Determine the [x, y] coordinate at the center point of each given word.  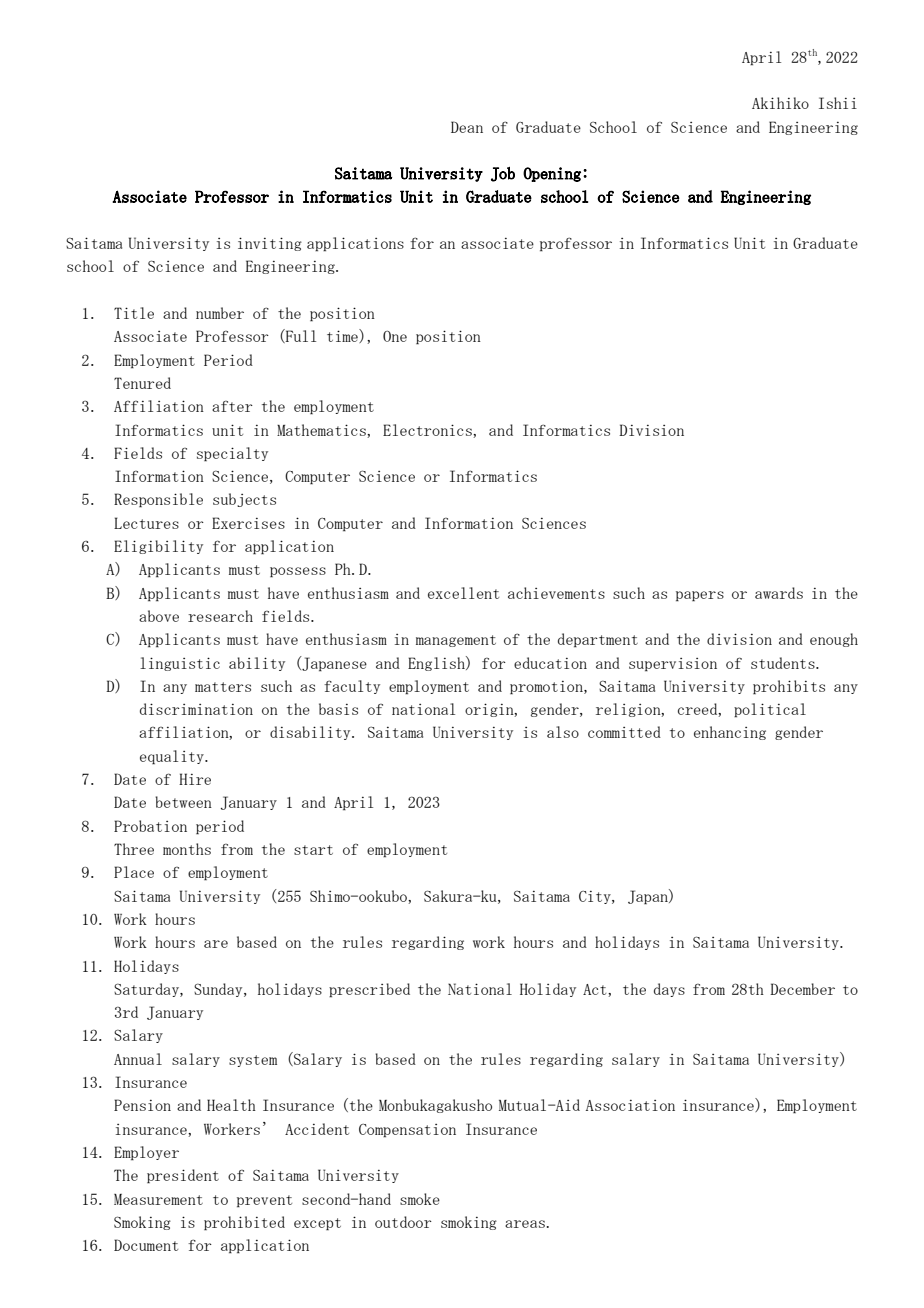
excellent [463, 593]
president [183, 1176]
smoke [420, 1199]
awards [779, 593]
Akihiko [780, 103]
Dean [467, 127]
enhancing [730, 733]
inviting [270, 244]
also [563, 732]
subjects [244, 500]
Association [630, 1105]
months [187, 849]
